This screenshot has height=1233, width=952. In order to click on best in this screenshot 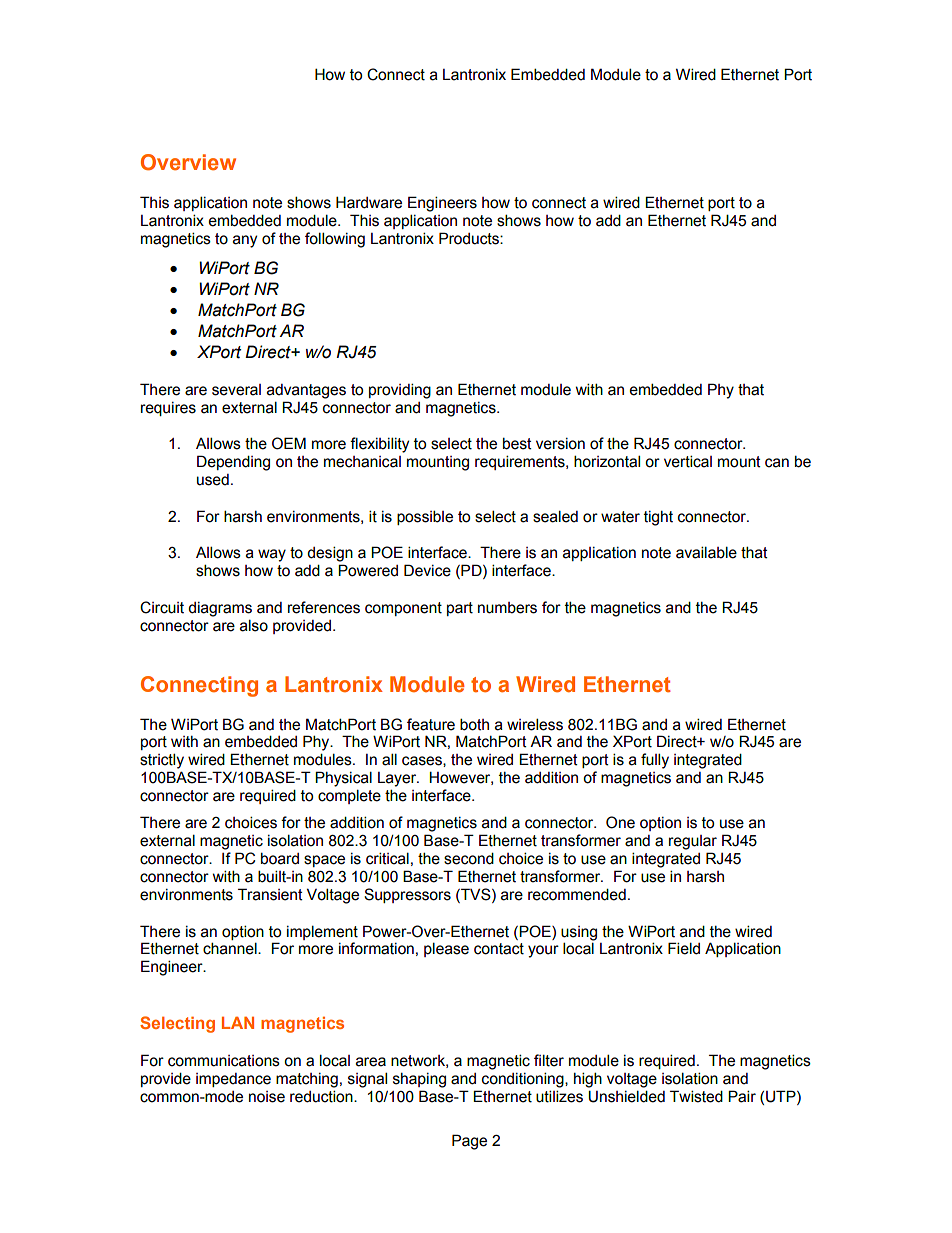, I will do `click(517, 443)`.
